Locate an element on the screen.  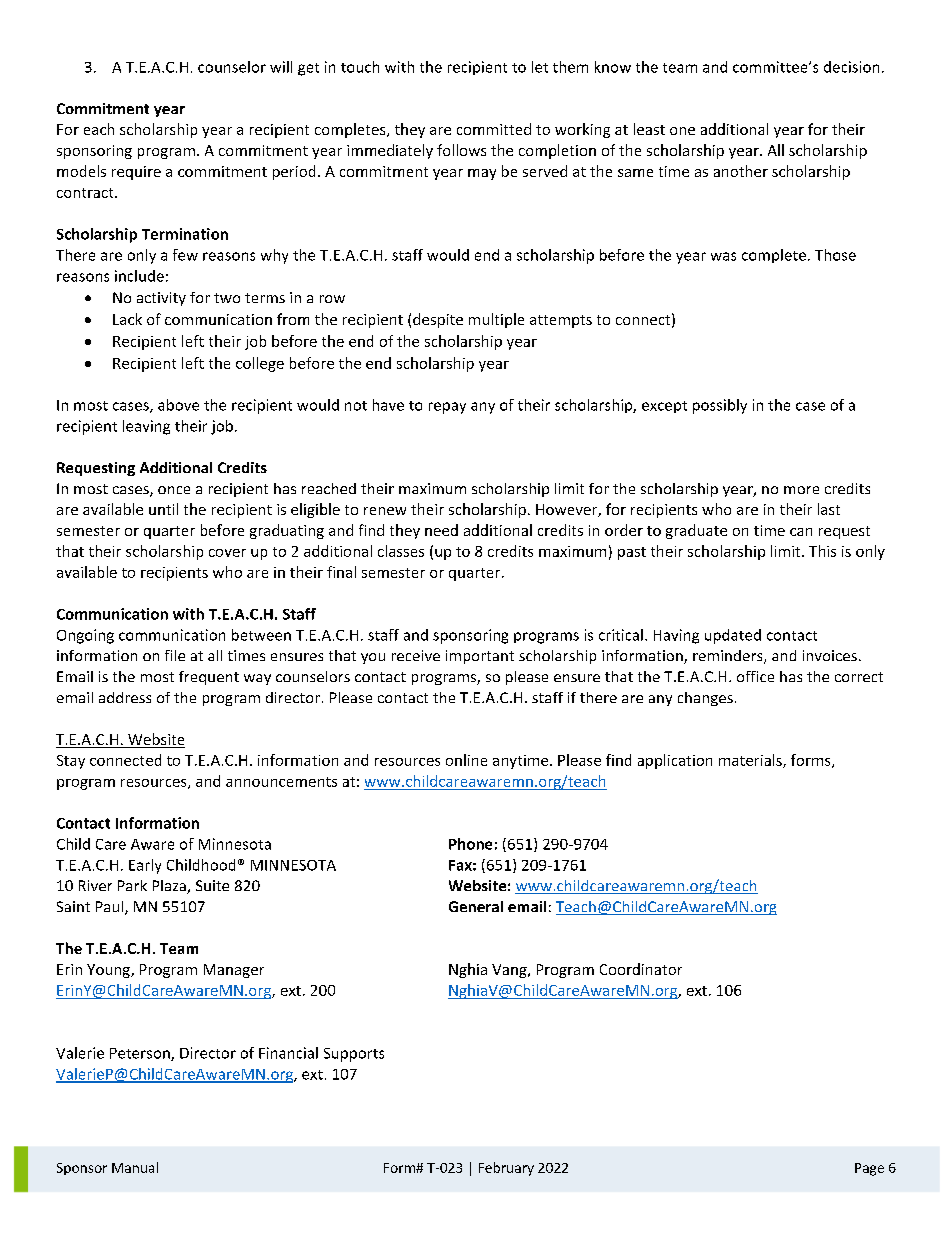
require is located at coordinates (136, 173).
